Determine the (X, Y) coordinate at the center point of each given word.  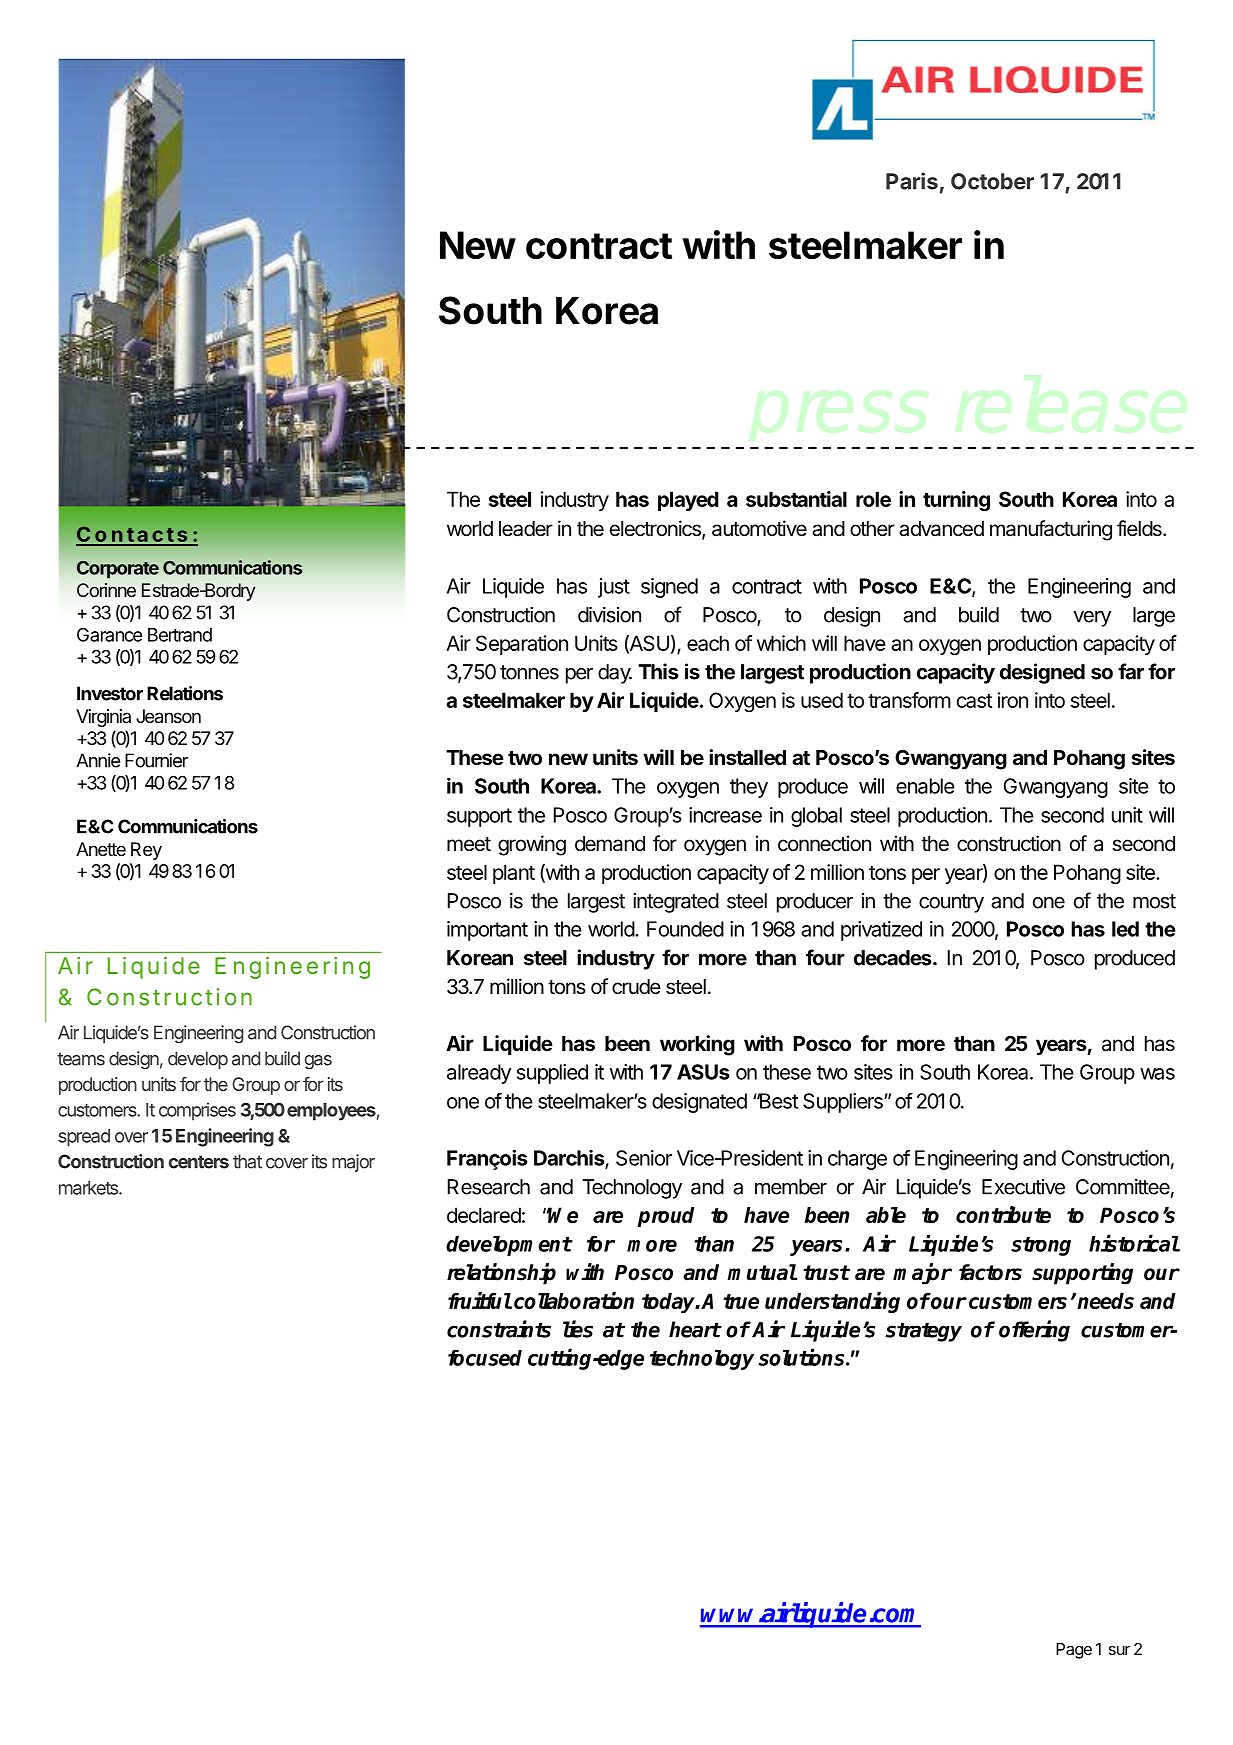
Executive (1023, 1187)
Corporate (118, 569)
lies (578, 1329)
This (658, 671)
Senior (644, 1158)
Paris (912, 181)
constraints (499, 1329)
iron (1013, 700)
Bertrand (180, 635)
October (992, 181)
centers (199, 1162)
